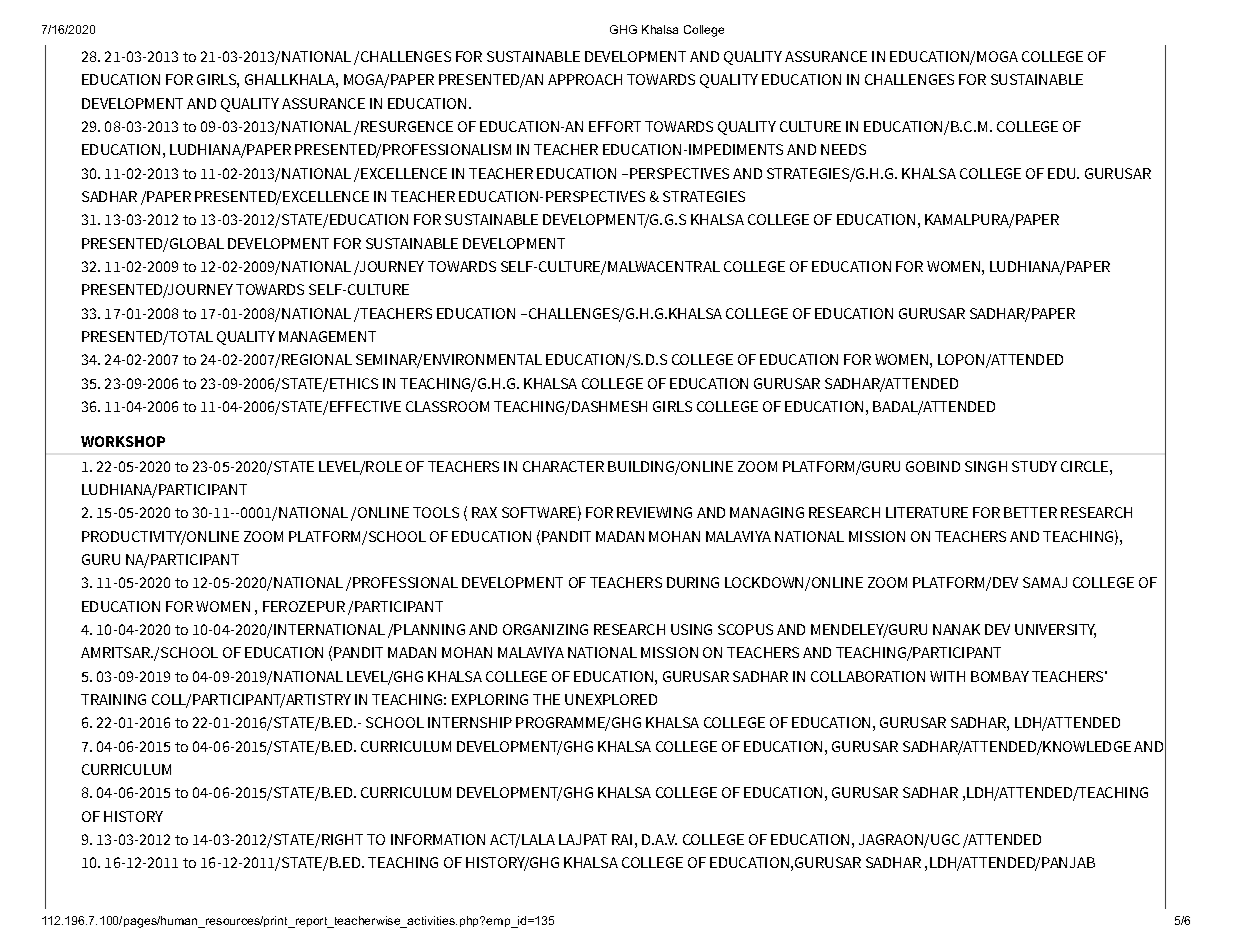 The width and height of the document is (1233, 952). Describe the element at coordinates (407, 126) in the document. I see `RESURGENCE` at that location.
